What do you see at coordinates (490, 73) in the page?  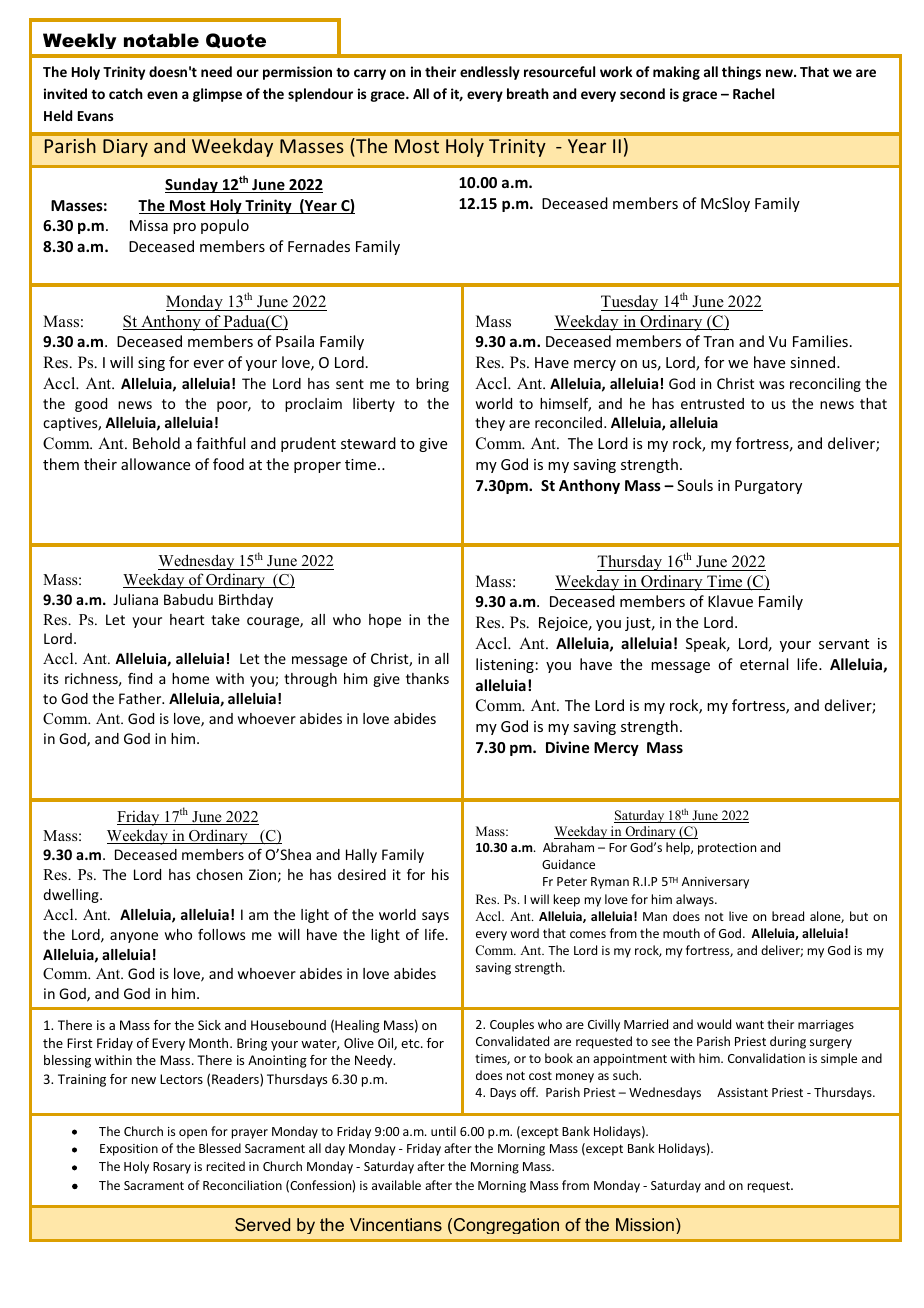 I see `endlessly` at bounding box center [490, 73].
